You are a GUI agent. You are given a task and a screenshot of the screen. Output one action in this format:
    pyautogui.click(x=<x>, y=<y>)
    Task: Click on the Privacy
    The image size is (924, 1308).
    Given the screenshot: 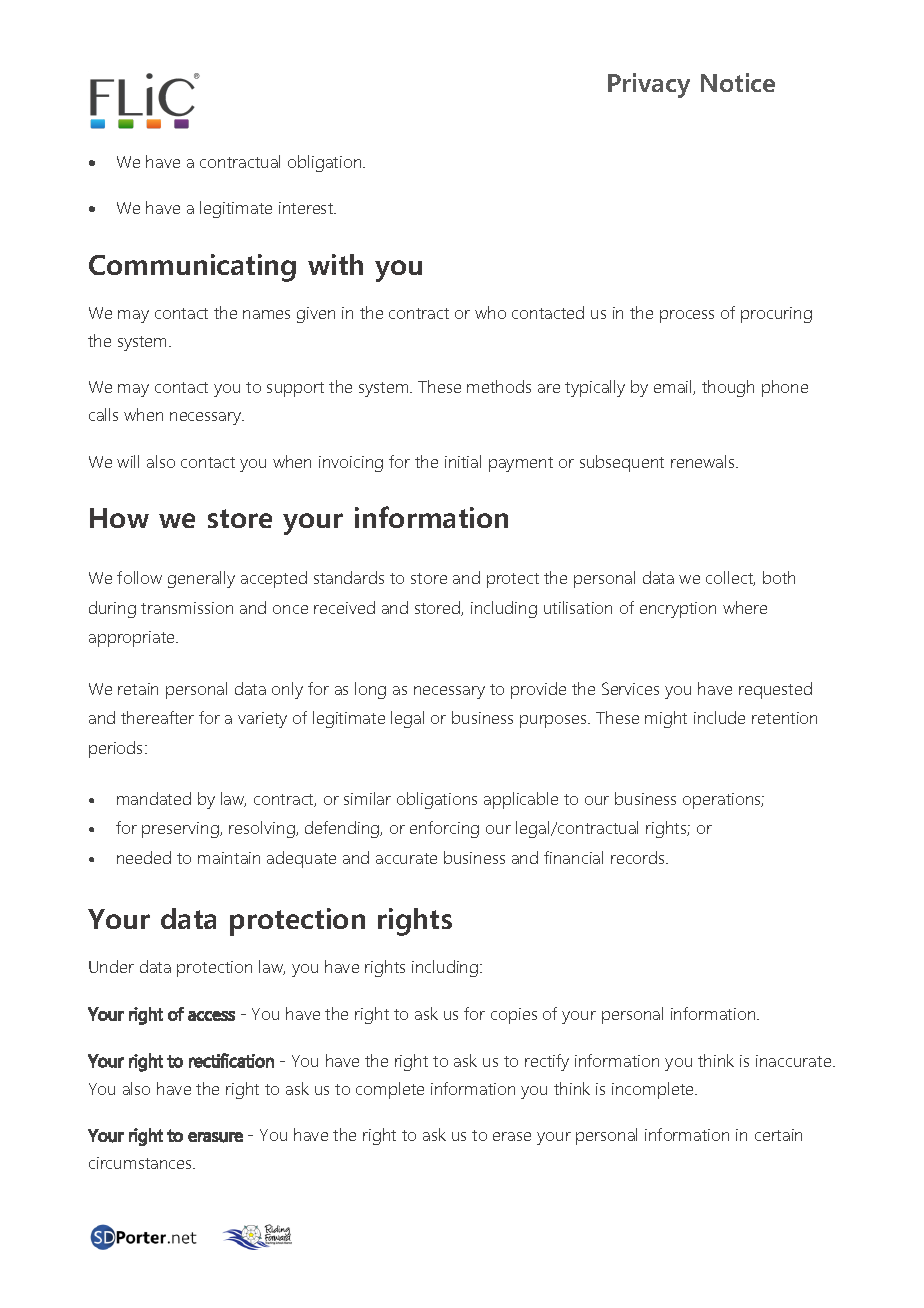 What is the action you would take?
    pyautogui.click(x=649, y=85)
